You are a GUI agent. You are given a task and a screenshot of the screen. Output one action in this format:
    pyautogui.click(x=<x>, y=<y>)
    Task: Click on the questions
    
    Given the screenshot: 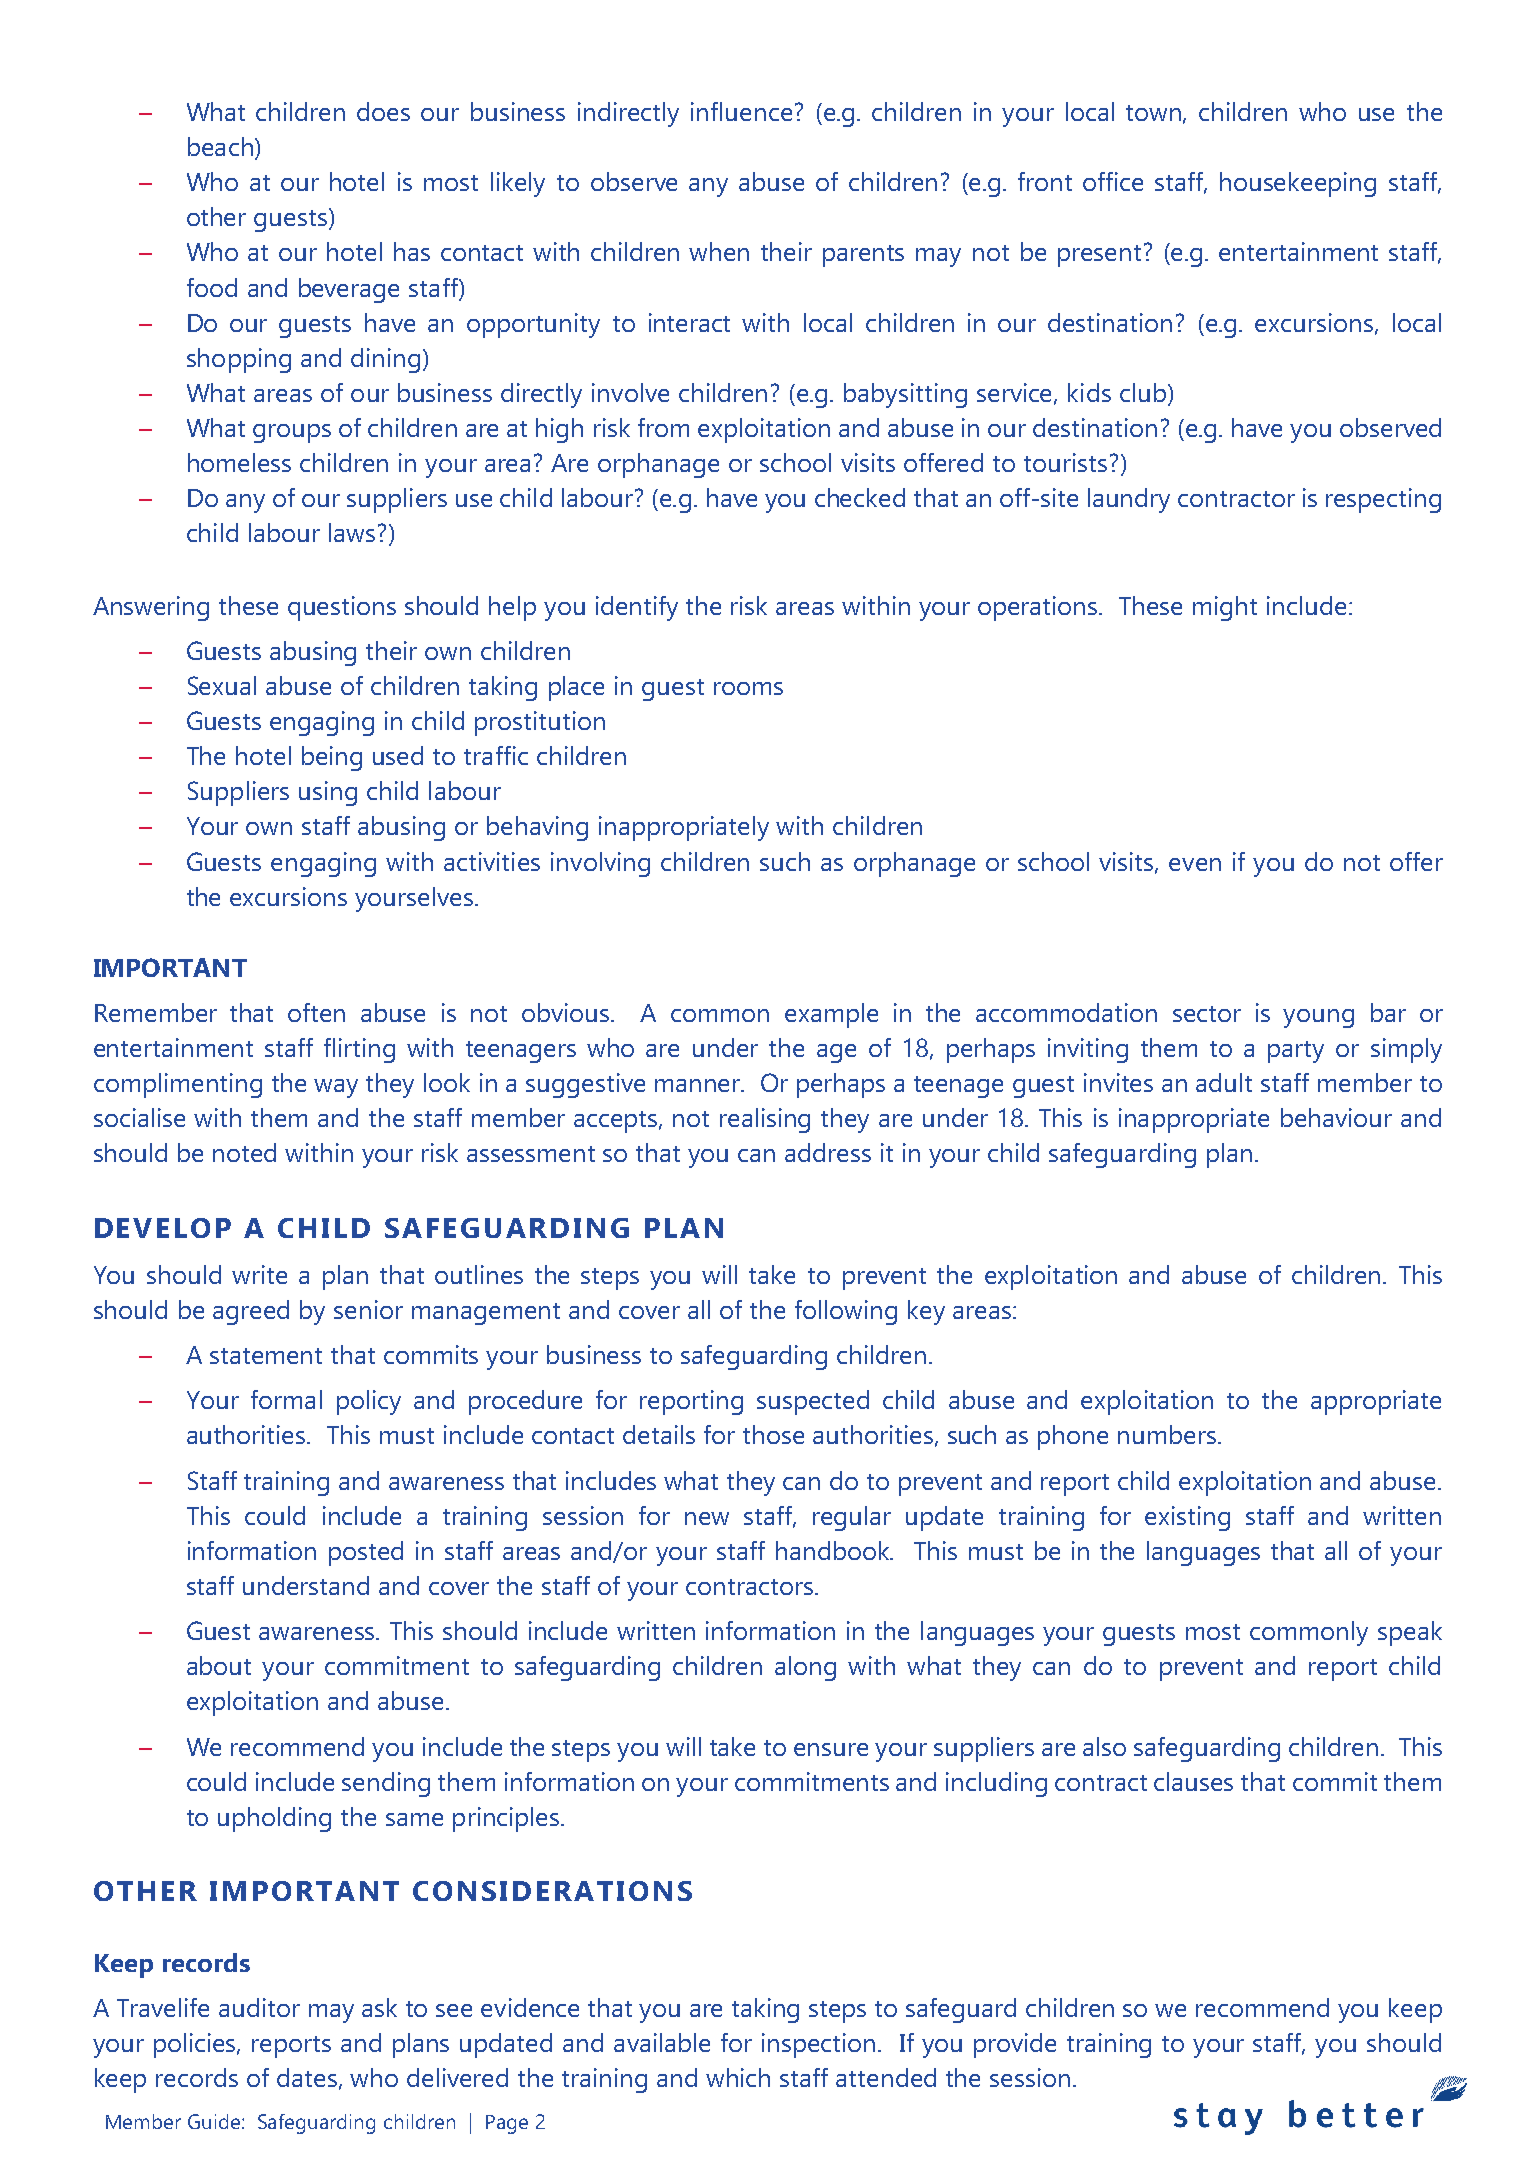 What is the action you would take?
    pyautogui.click(x=342, y=608)
